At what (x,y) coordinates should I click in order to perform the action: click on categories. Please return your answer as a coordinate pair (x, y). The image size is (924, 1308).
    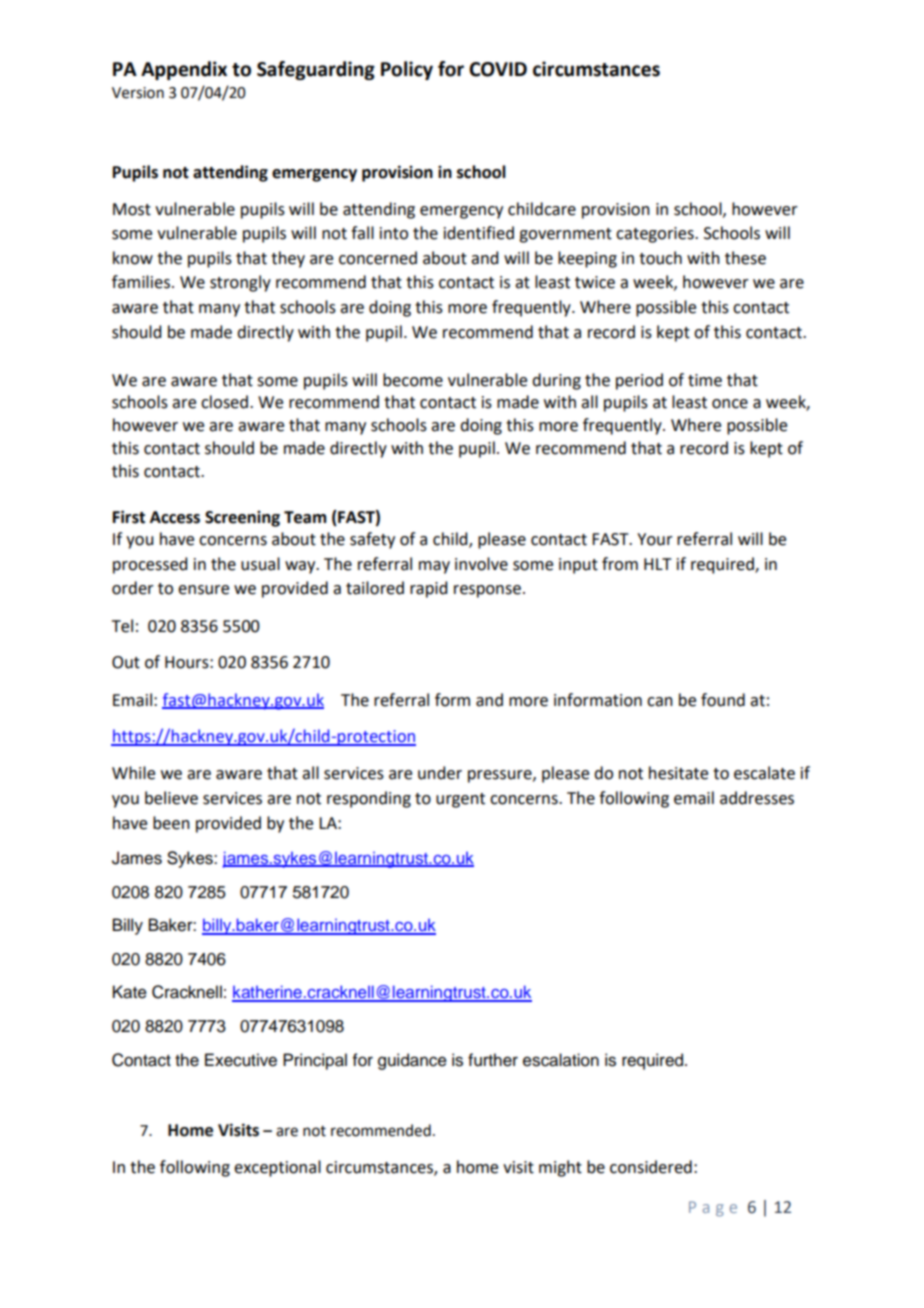
    Looking at the image, I should click on (656, 235).
